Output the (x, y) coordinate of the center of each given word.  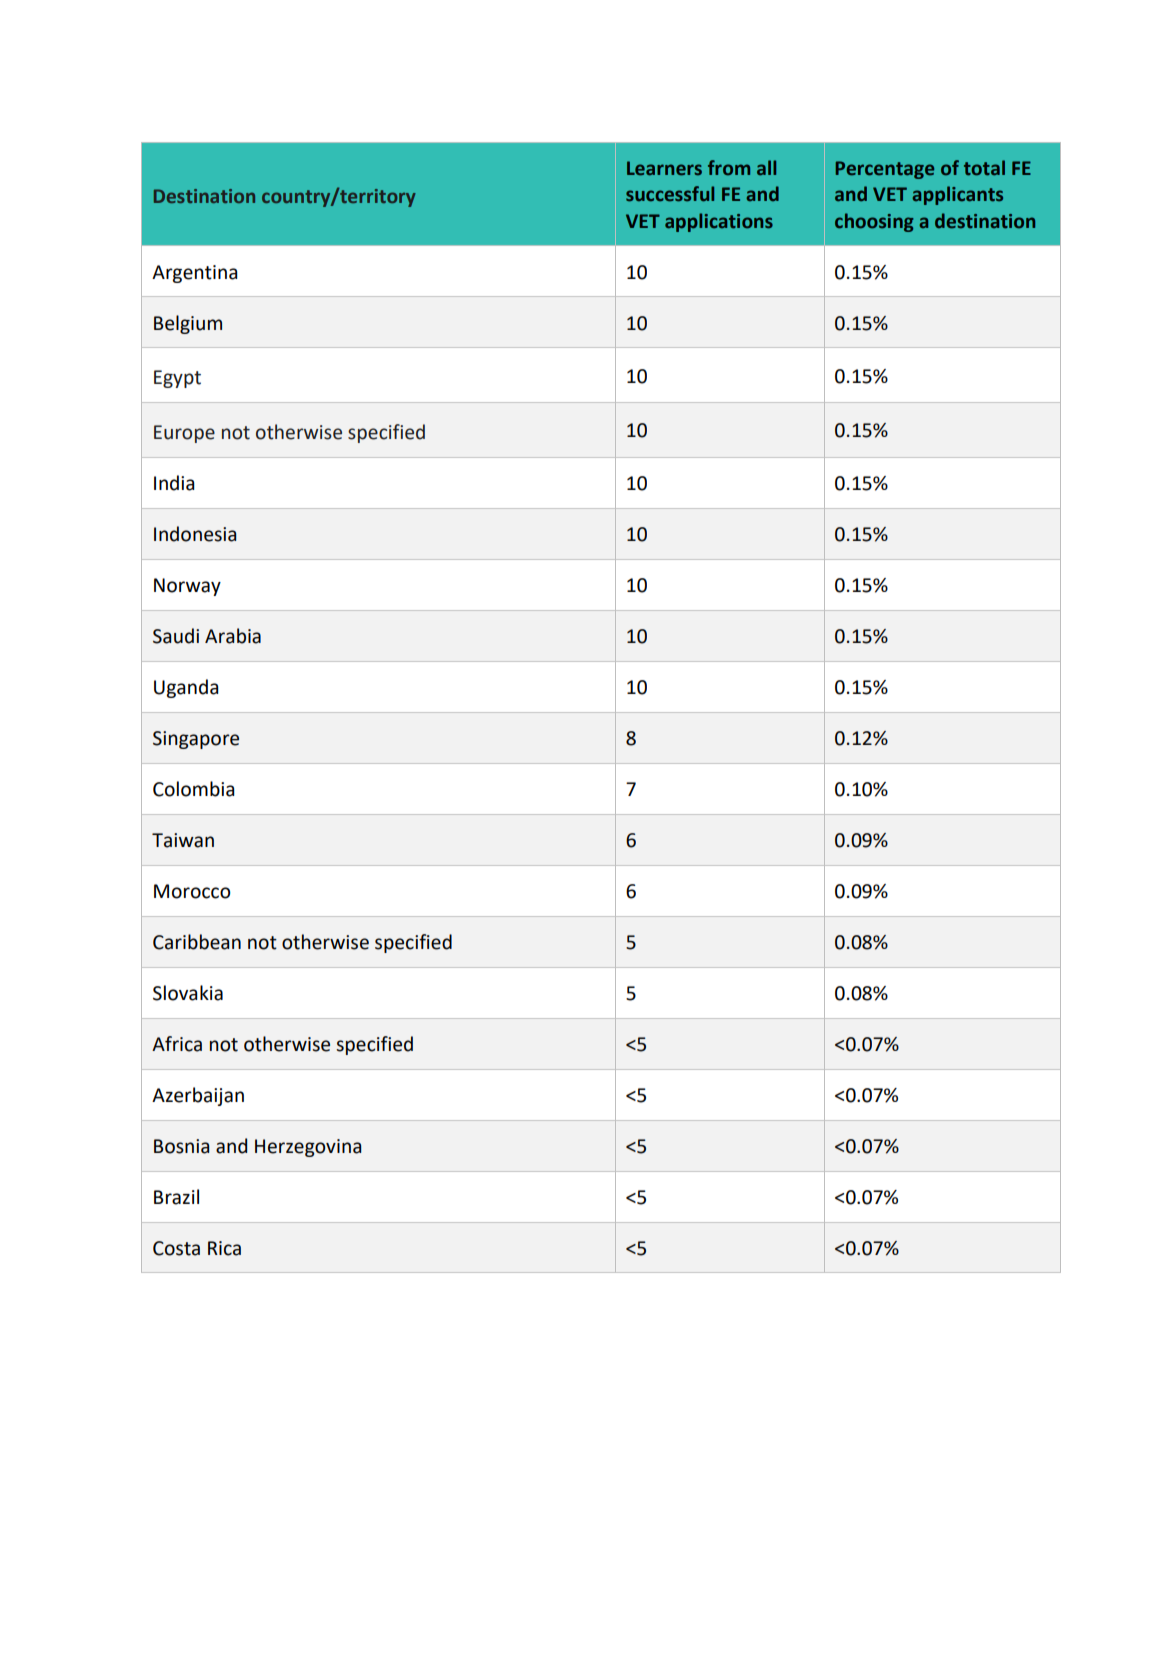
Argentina (195, 274)
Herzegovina (308, 1148)
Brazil (176, 1197)
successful (670, 194)
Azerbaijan (198, 1096)
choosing (874, 222)
